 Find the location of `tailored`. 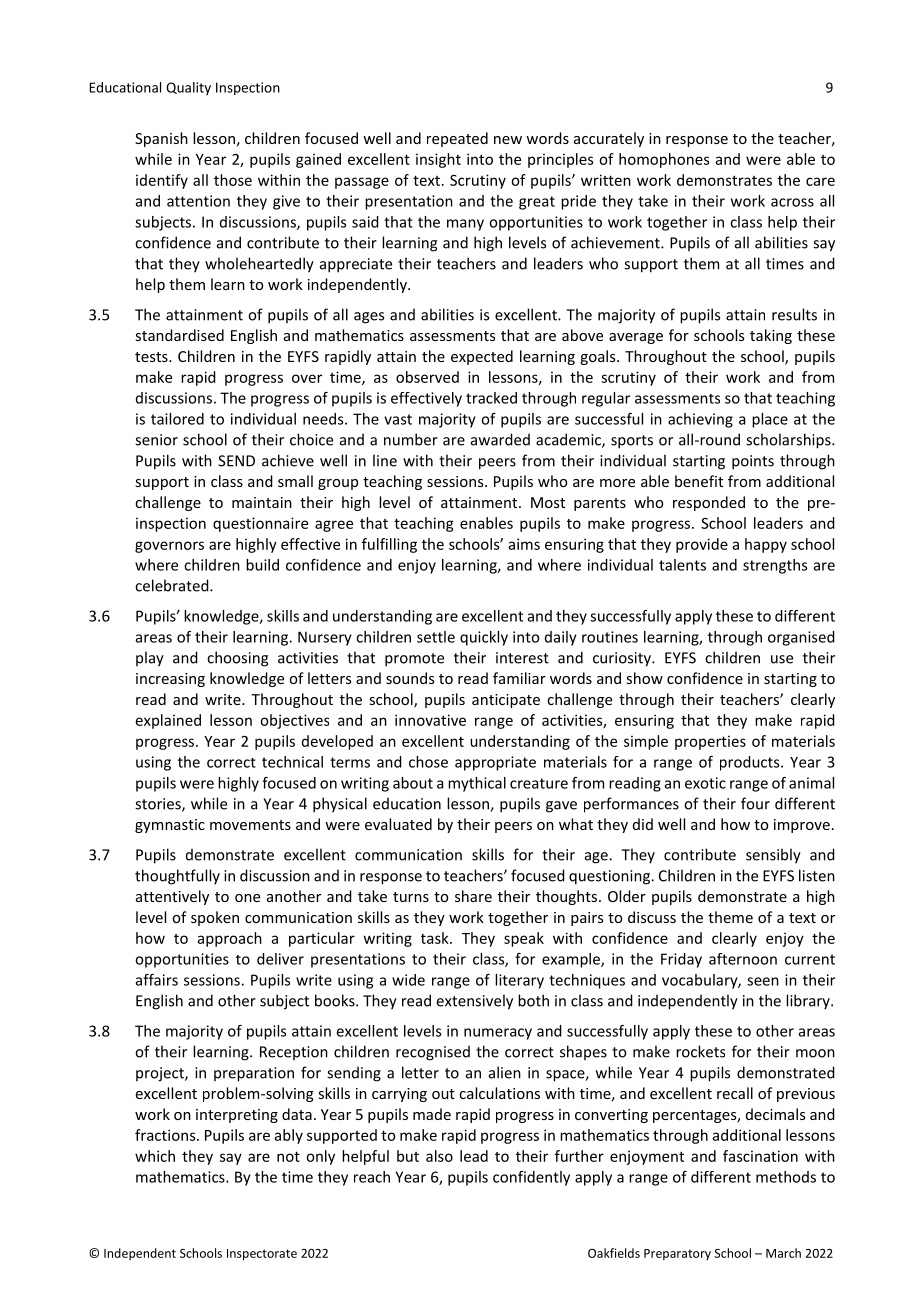

tailored is located at coordinates (177, 419).
